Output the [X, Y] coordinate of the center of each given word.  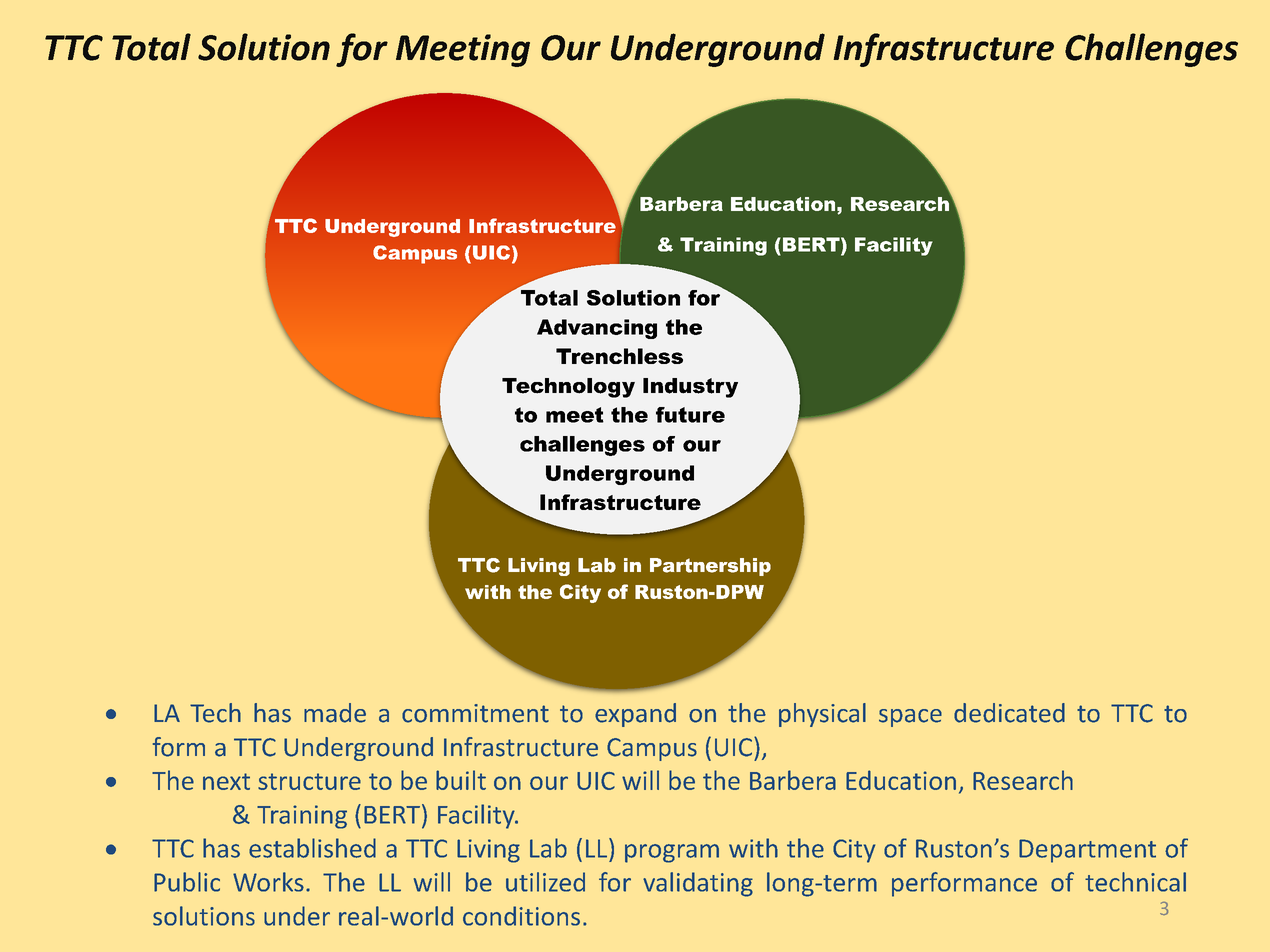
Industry [690, 388]
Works [268, 882]
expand [635, 715]
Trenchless [619, 356]
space [910, 718]
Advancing [597, 329]
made [335, 713]
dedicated [1009, 713]
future [690, 415]
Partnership [710, 567]
